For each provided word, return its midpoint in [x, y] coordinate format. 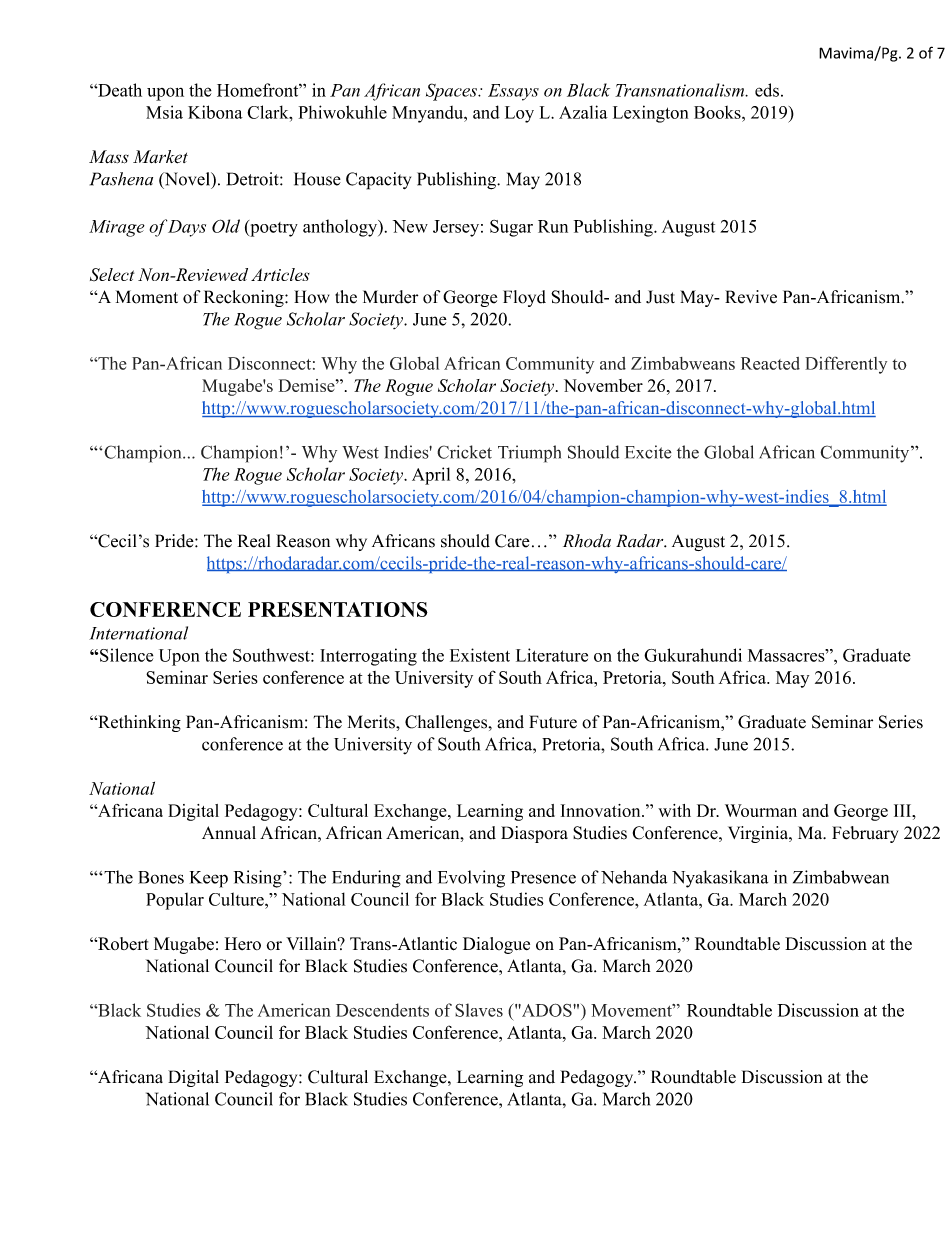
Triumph [529, 454]
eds [767, 90]
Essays [513, 92]
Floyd [524, 298]
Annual [229, 833]
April [431, 476]
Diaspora [534, 834]
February [865, 834]
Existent [480, 655]
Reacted [770, 363]
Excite [648, 452]
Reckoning [245, 298]
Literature [552, 655]
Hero [243, 943]
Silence [126, 655]
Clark [269, 112]
